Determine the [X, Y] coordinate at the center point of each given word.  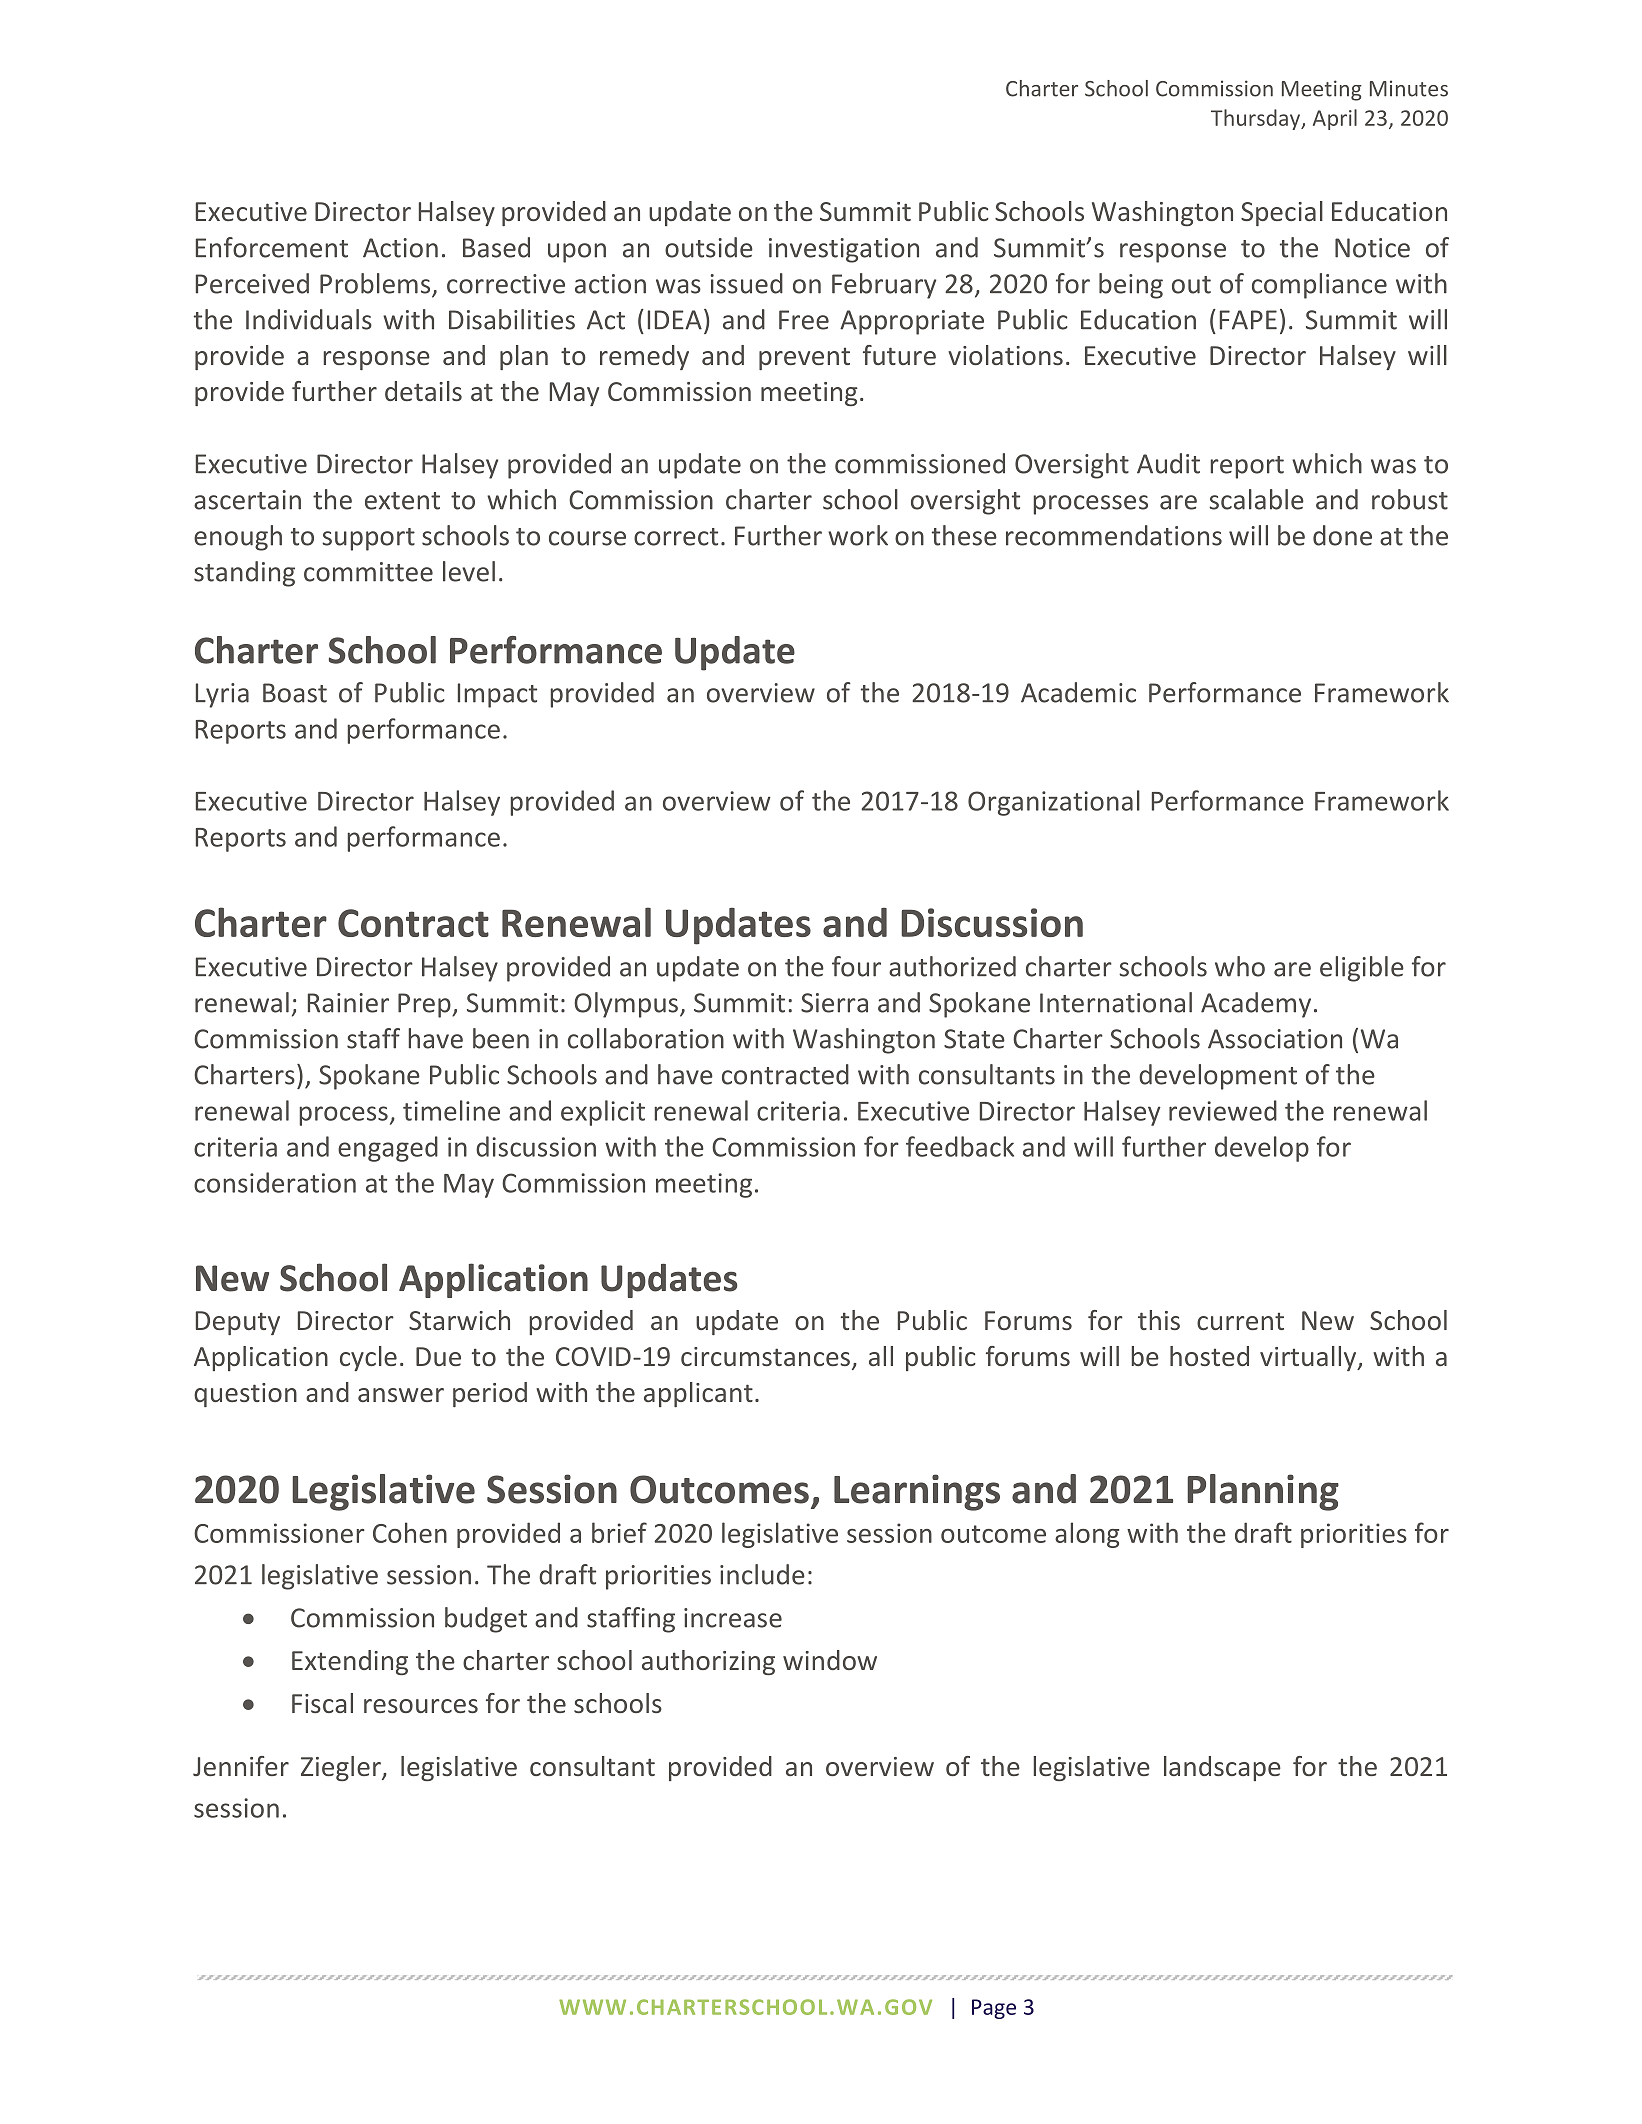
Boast [295, 693]
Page [994, 2009]
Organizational [1054, 803]
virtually [1309, 1358]
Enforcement [272, 247]
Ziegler [342, 1768]
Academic [1078, 692]
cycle [368, 1358]
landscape [1222, 1768]
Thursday [1257, 119]
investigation [844, 250]
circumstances [765, 1356]
